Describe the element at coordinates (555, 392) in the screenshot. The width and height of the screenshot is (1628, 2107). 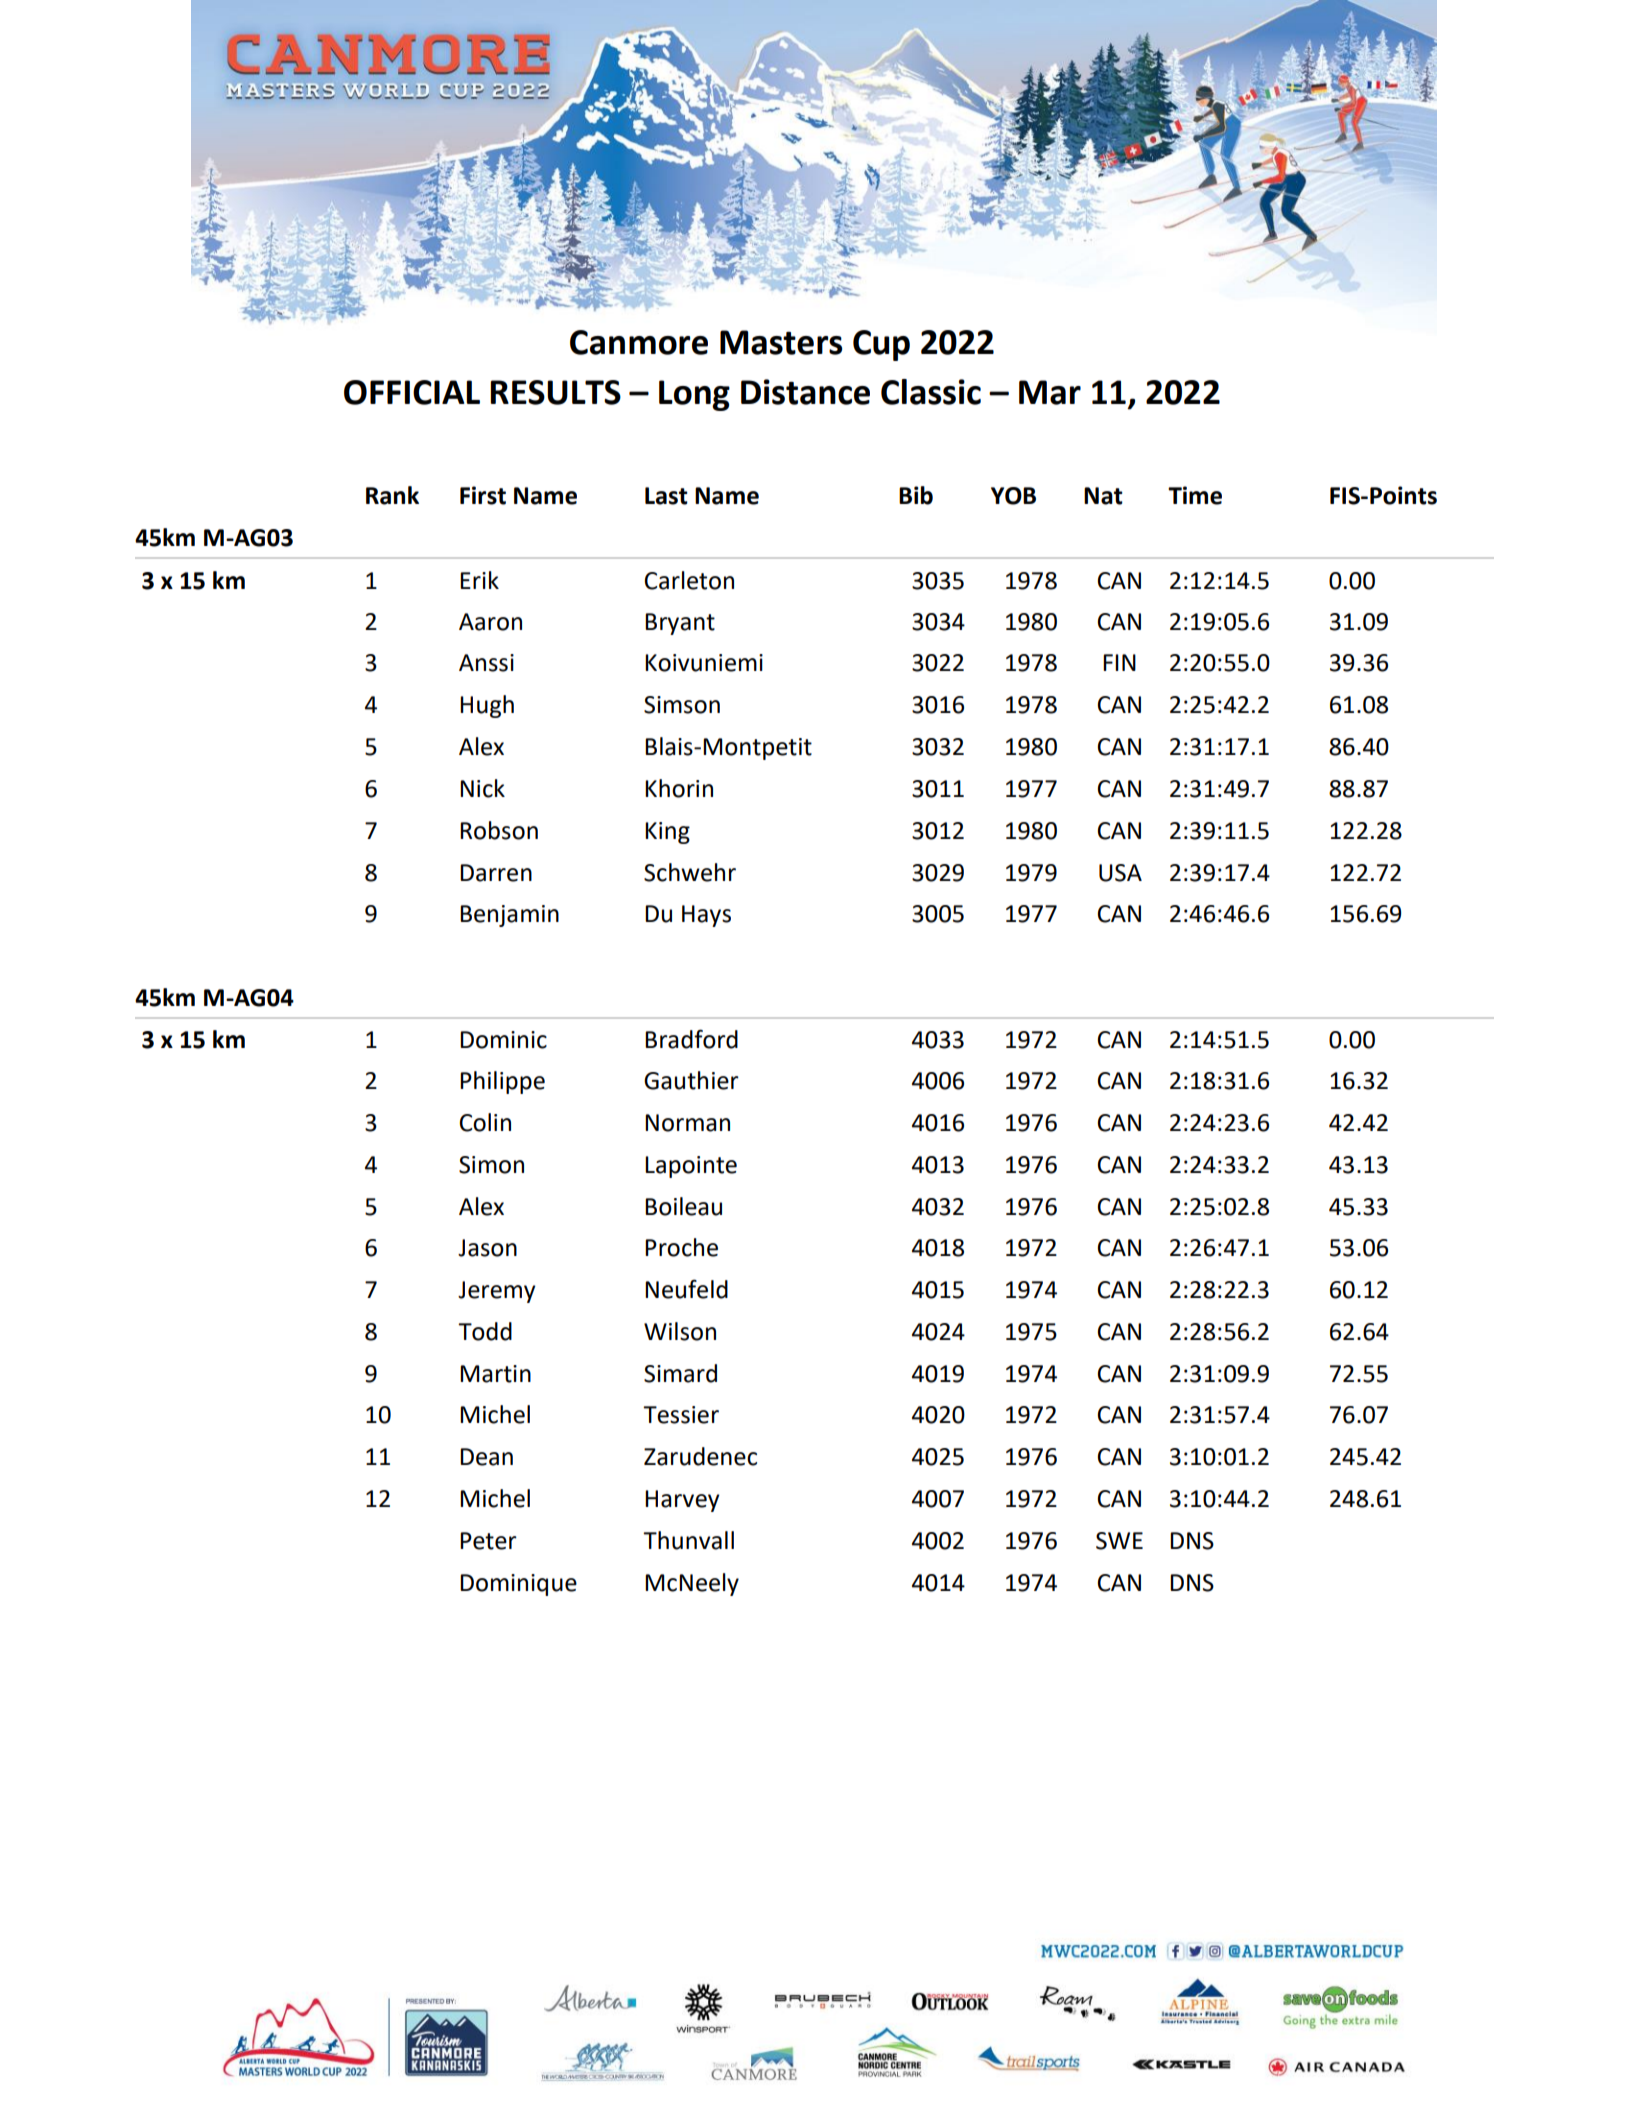
I see `RESULTS` at that location.
